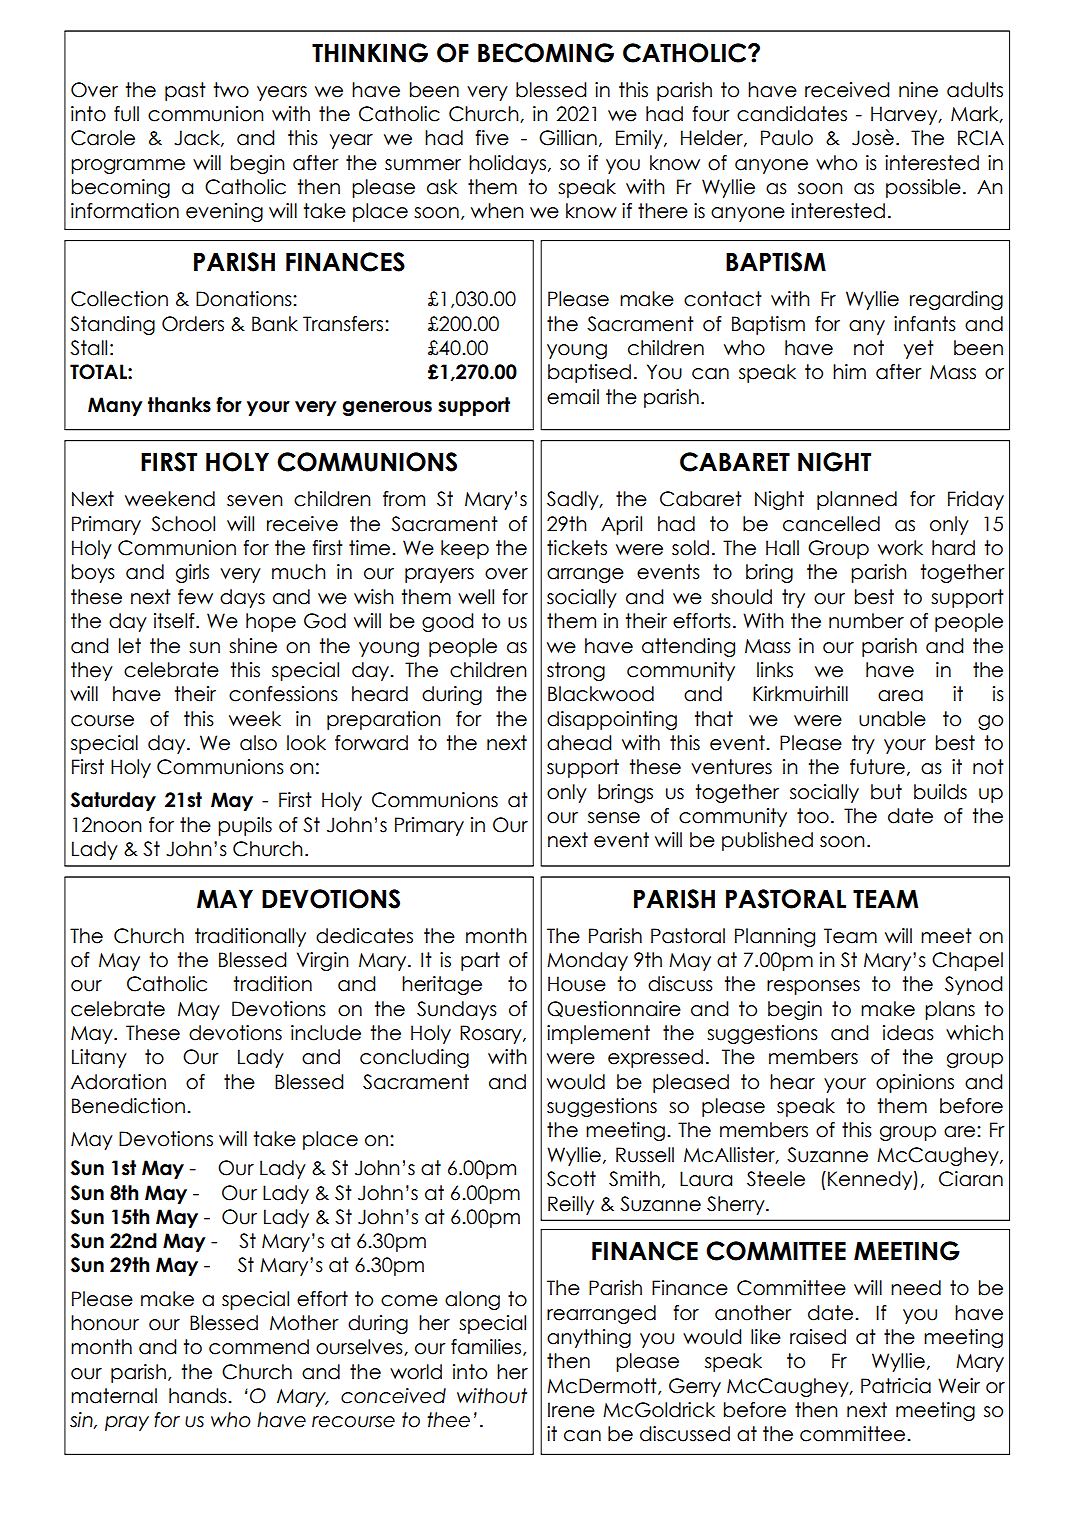  I want to click on tickets, so click(577, 548).
